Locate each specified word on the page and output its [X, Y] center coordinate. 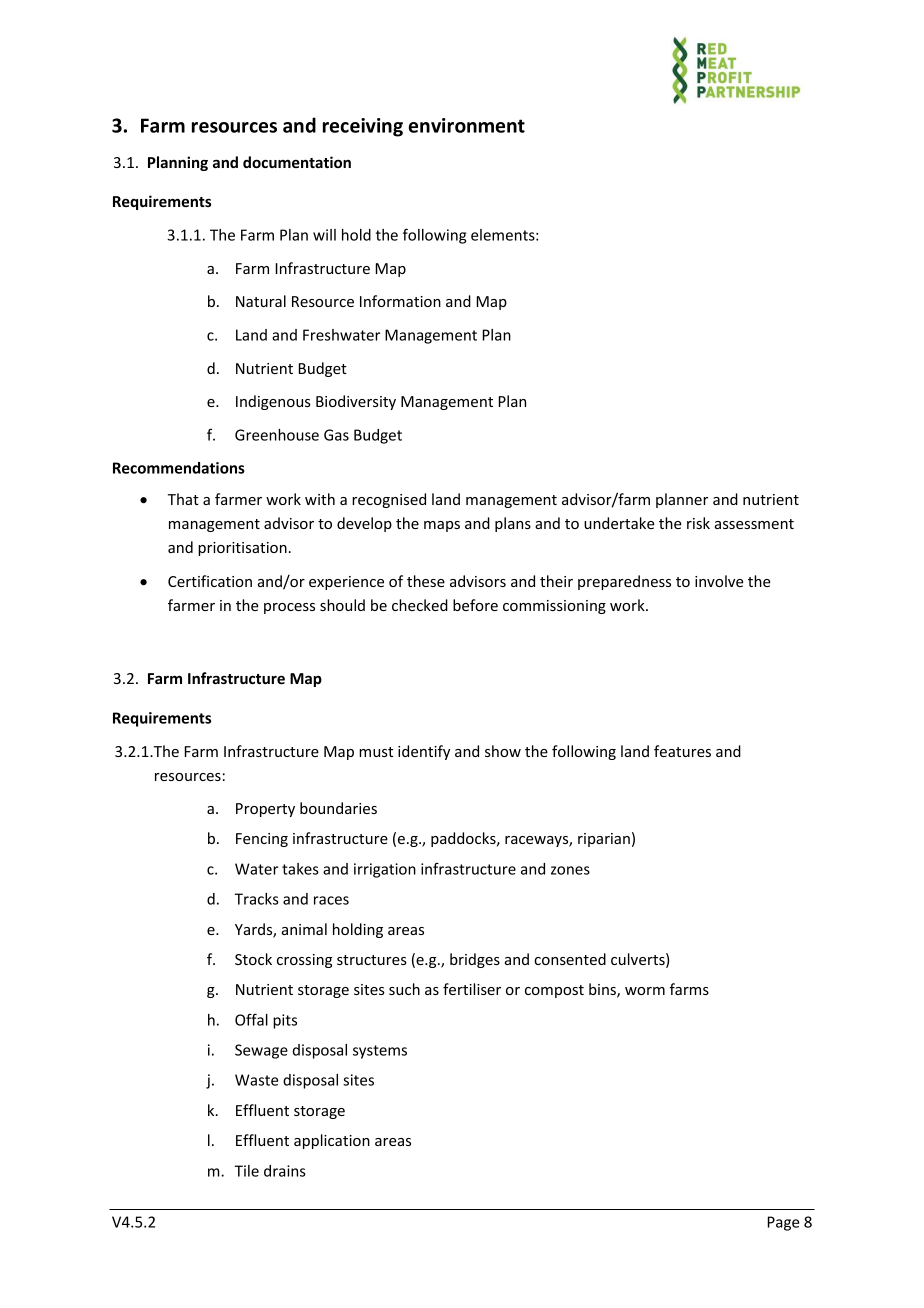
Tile [247, 1171]
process [289, 608]
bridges [475, 960]
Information [400, 301]
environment [466, 125]
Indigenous [273, 402]
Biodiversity [356, 402]
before [475, 605]
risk [698, 523]
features [682, 751]
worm [645, 991]
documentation [297, 162]
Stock [253, 959]
